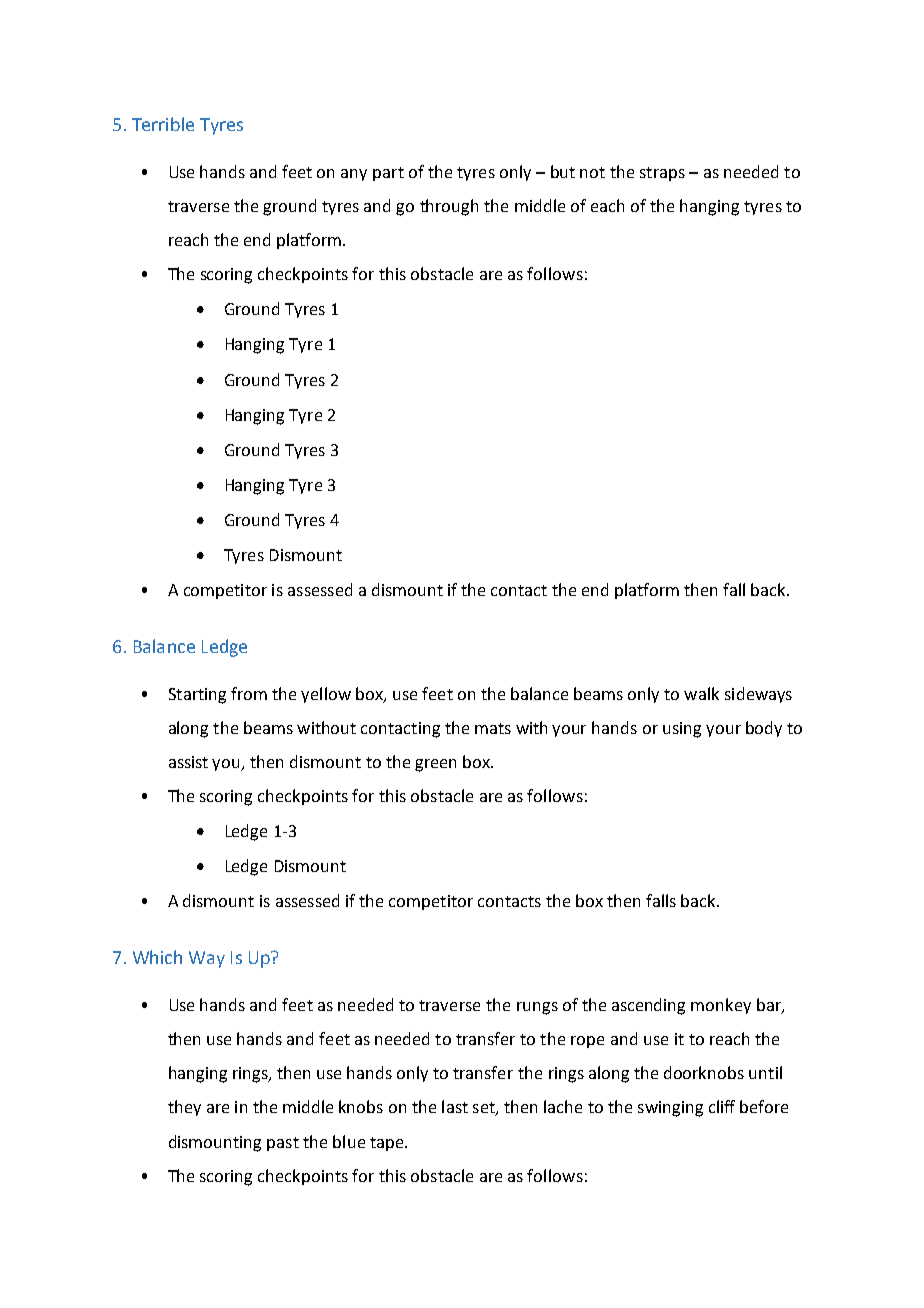 The image size is (924, 1308). What do you see at coordinates (249, 693) in the screenshot?
I see `from` at bounding box center [249, 693].
